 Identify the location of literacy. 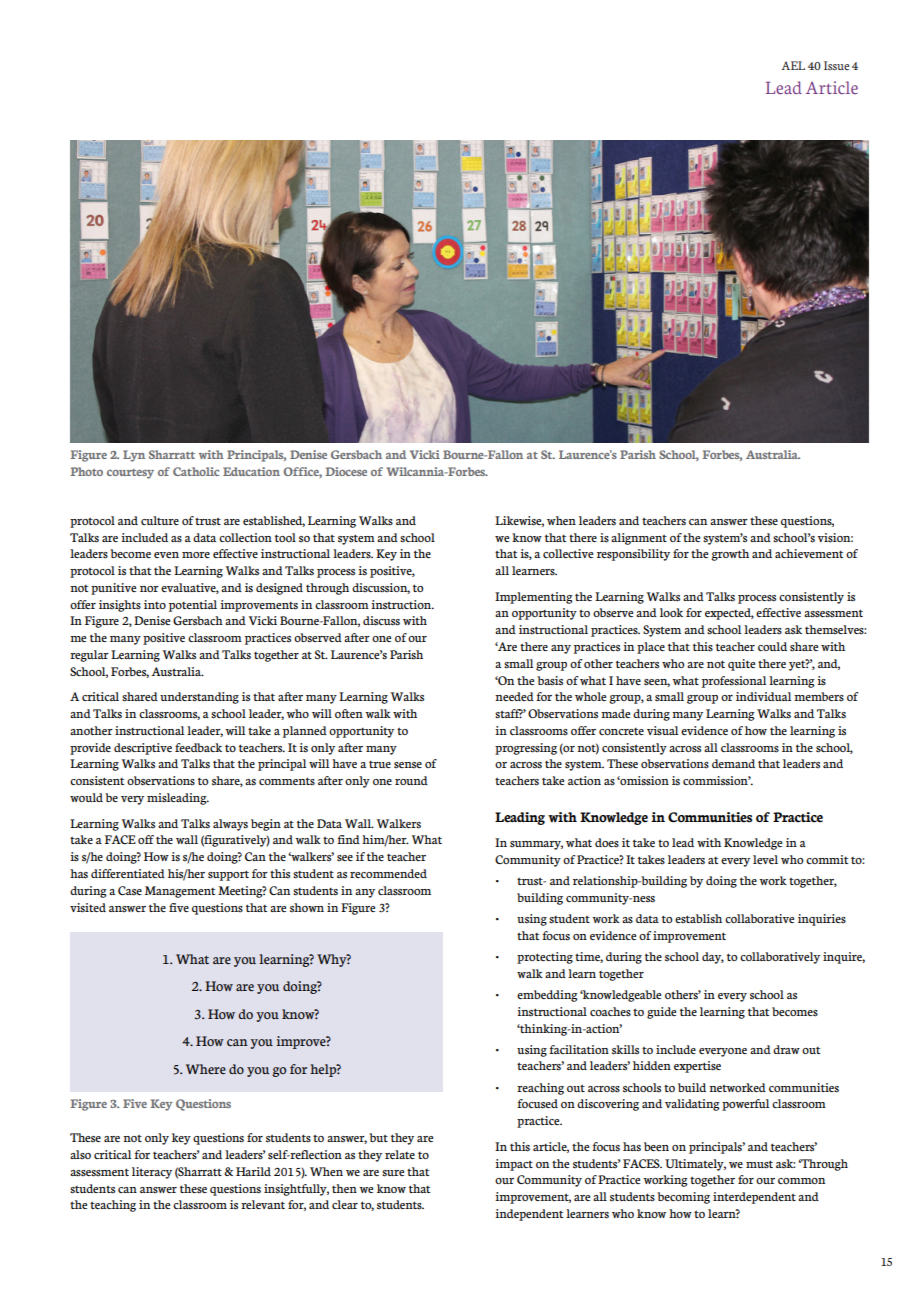
(152, 1173).
